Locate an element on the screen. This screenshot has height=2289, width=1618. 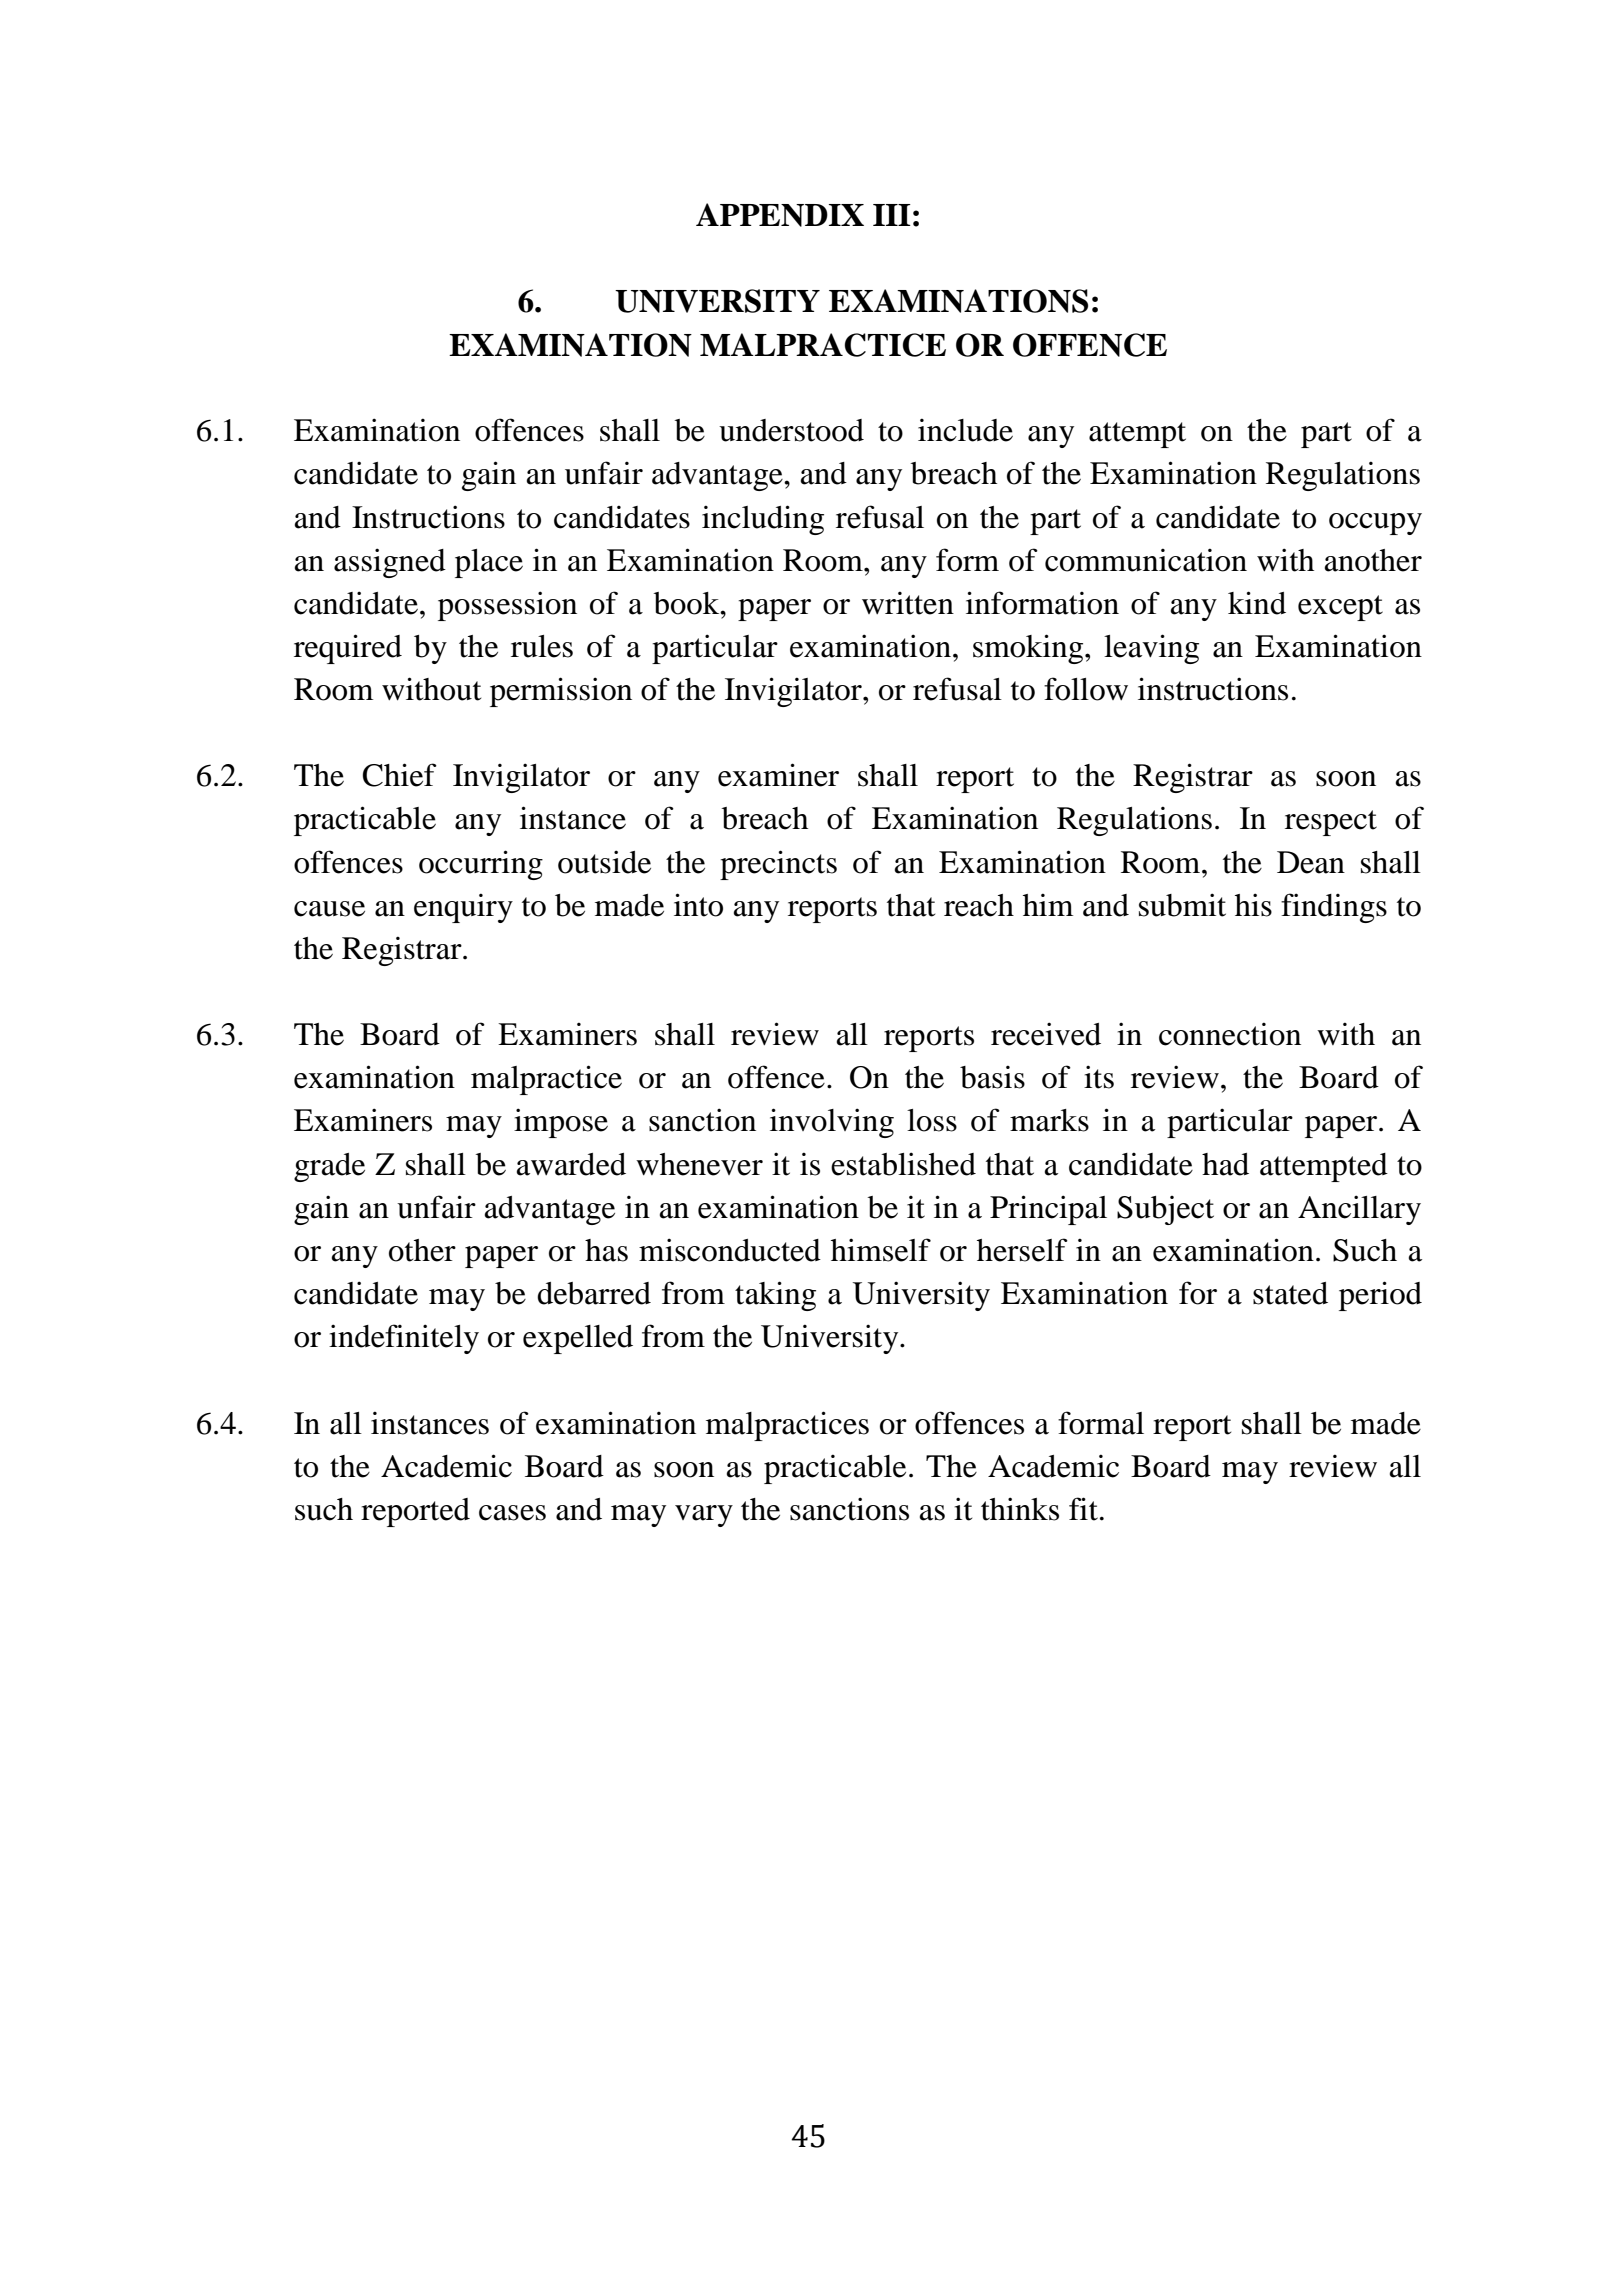
vary is located at coordinates (704, 1516).
